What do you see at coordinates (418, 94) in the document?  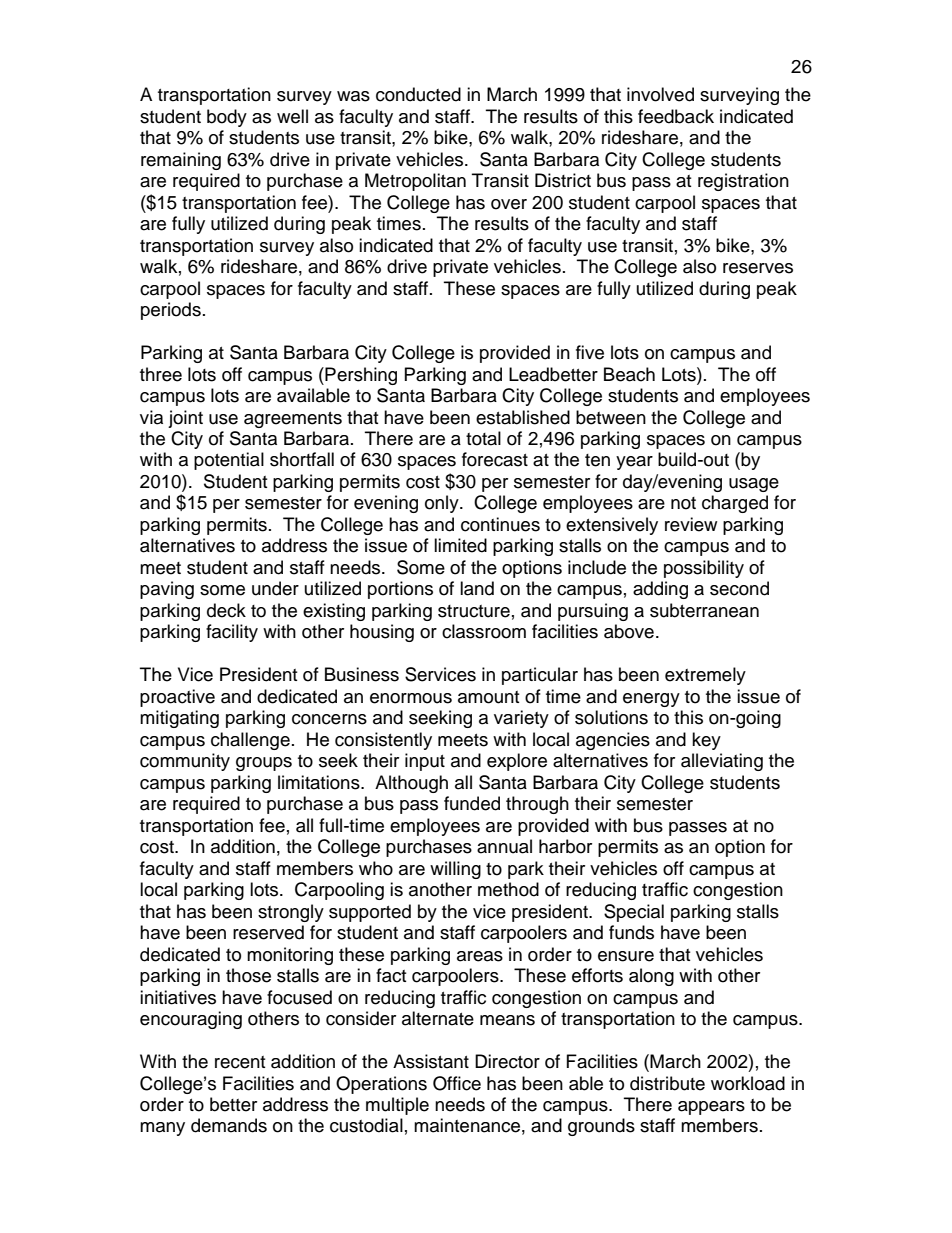 I see `conducted` at bounding box center [418, 94].
